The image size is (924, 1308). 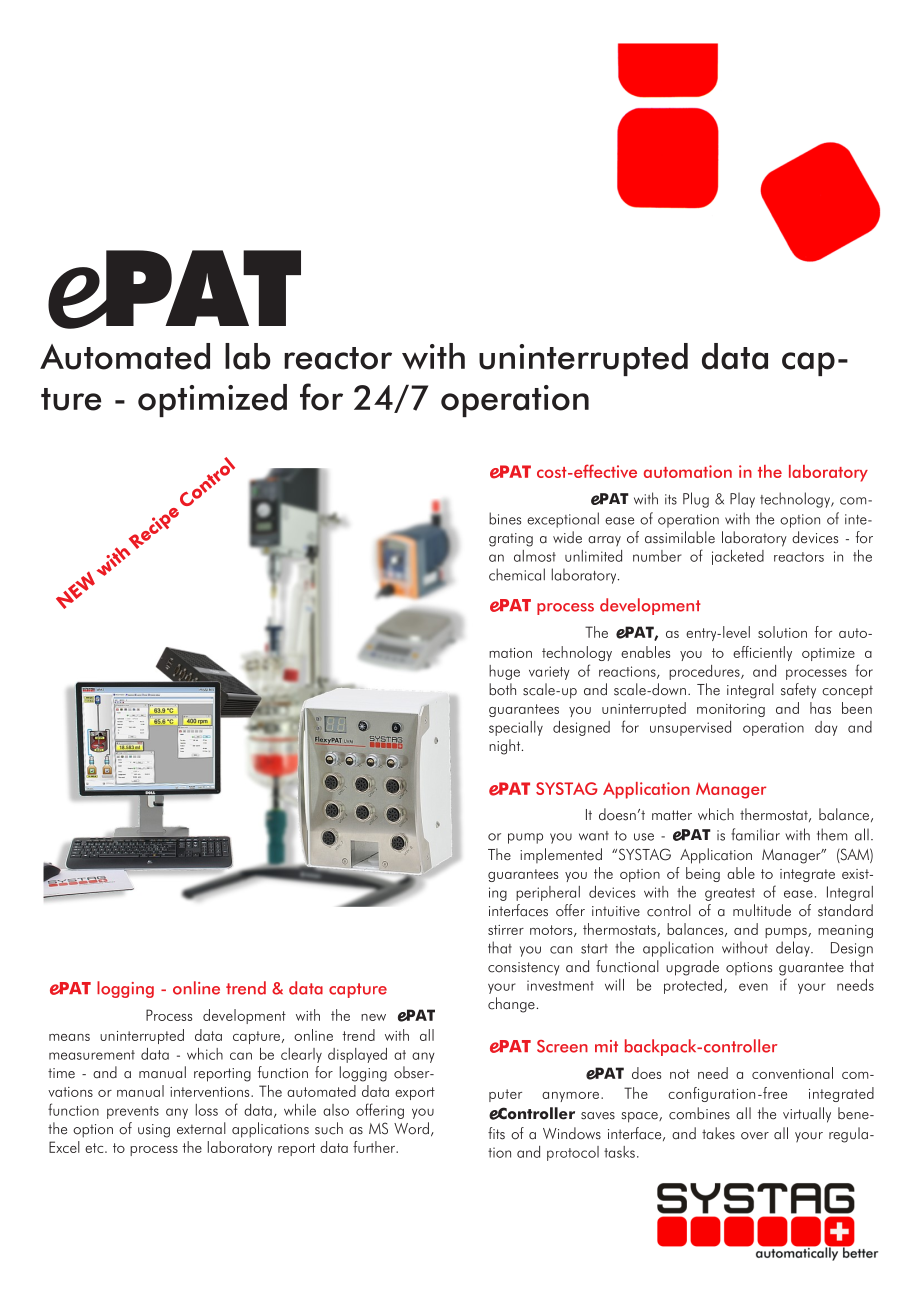 I want to click on protected, so click(x=693, y=986).
